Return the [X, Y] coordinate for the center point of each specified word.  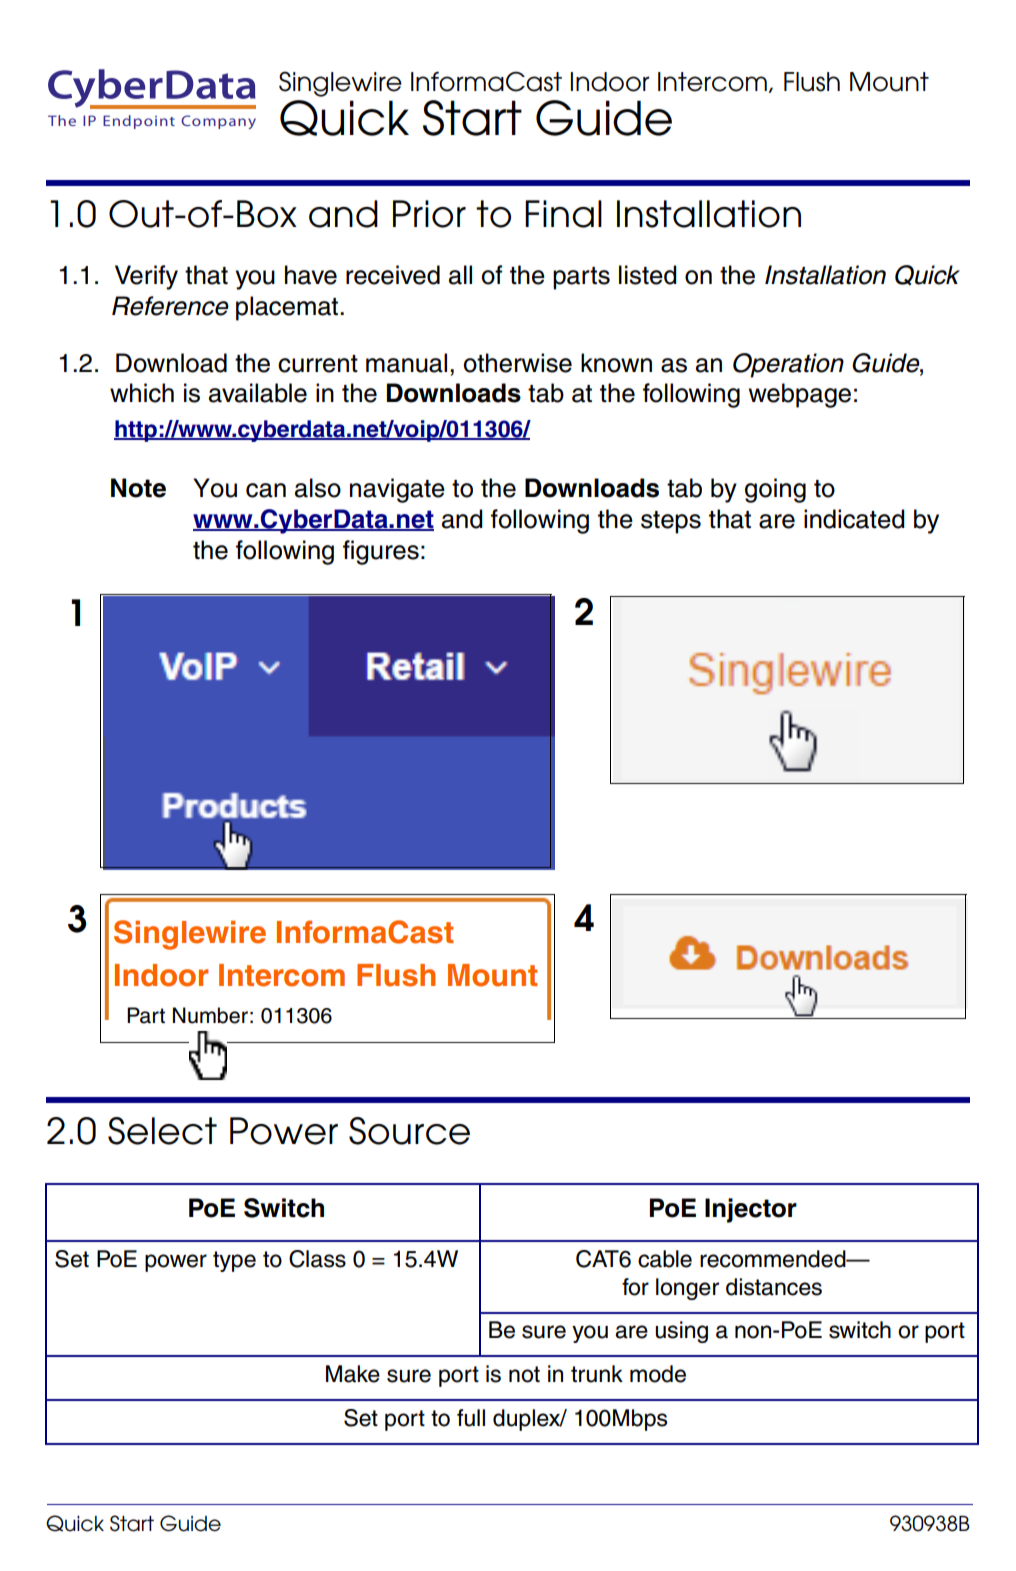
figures [381, 552]
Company [218, 122]
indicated [854, 519]
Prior [429, 214]
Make [353, 1374]
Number [210, 1015]
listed [648, 275]
